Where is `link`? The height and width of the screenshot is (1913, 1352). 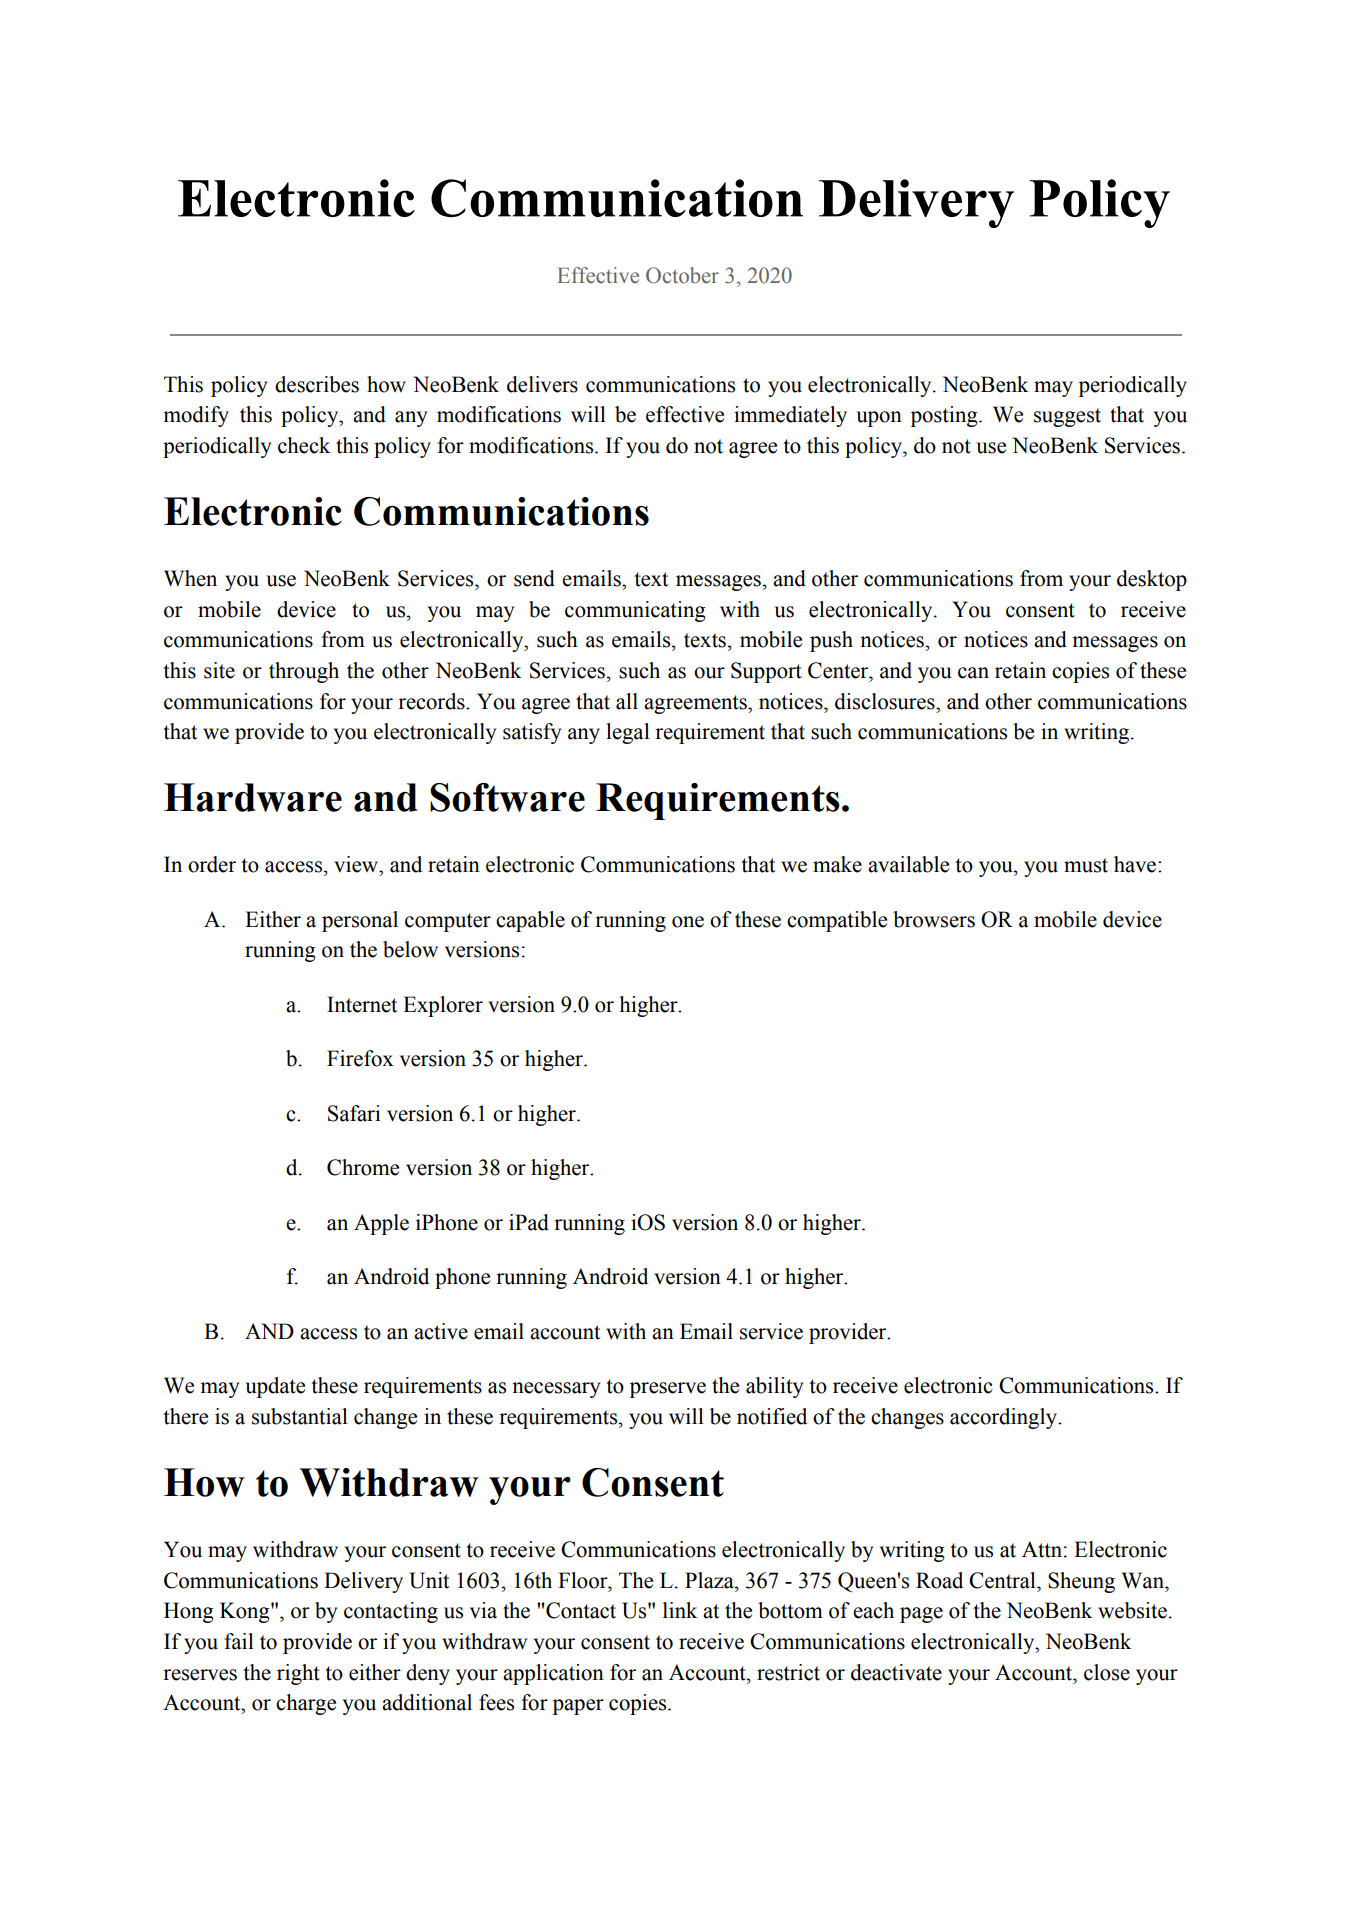 link is located at coordinates (680, 1610).
